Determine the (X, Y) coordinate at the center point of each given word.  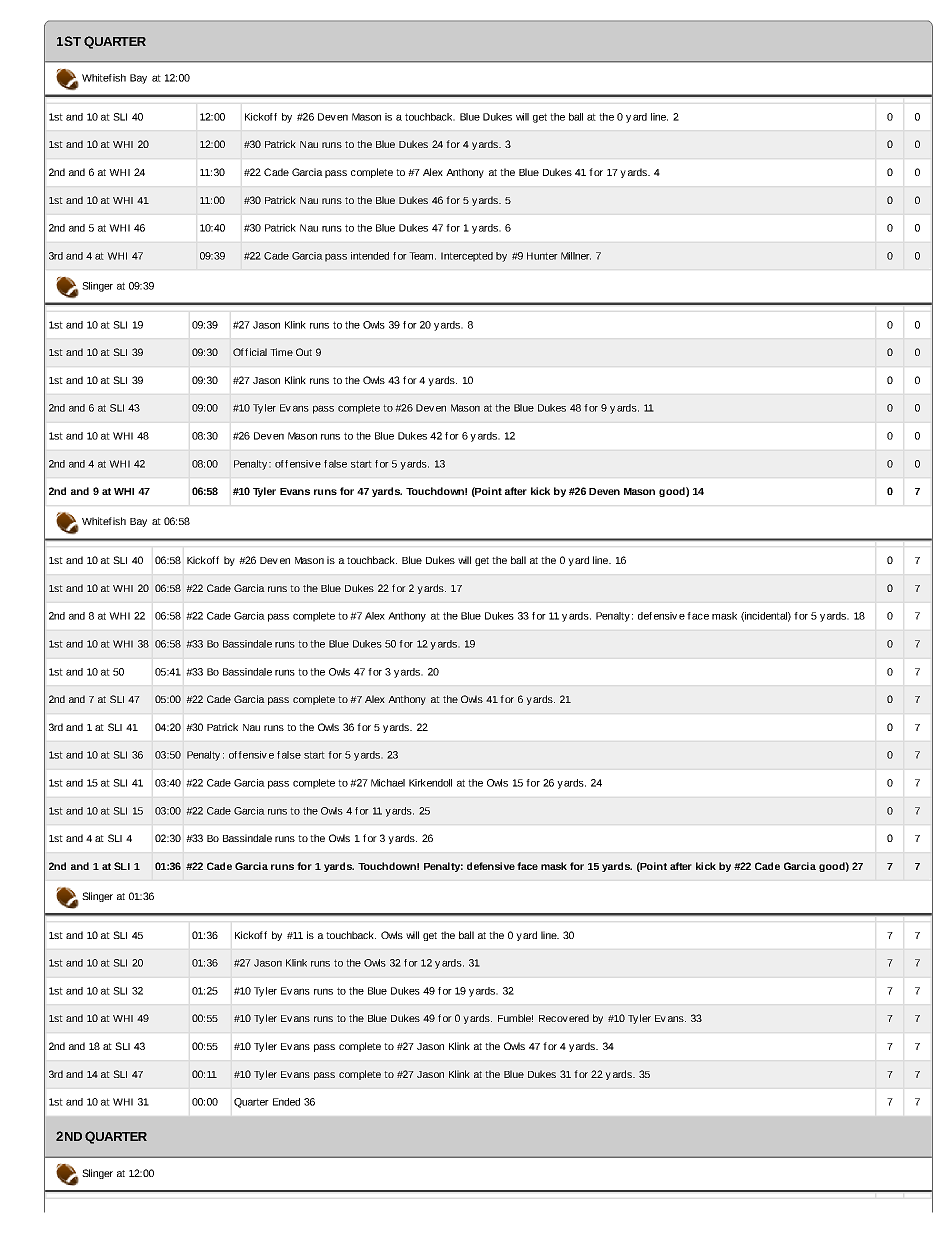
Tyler (264, 492)
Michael (388, 783)
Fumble (515, 1018)
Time (281, 352)
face (527, 866)
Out (304, 352)
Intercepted (467, 257)
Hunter (542, 256)
